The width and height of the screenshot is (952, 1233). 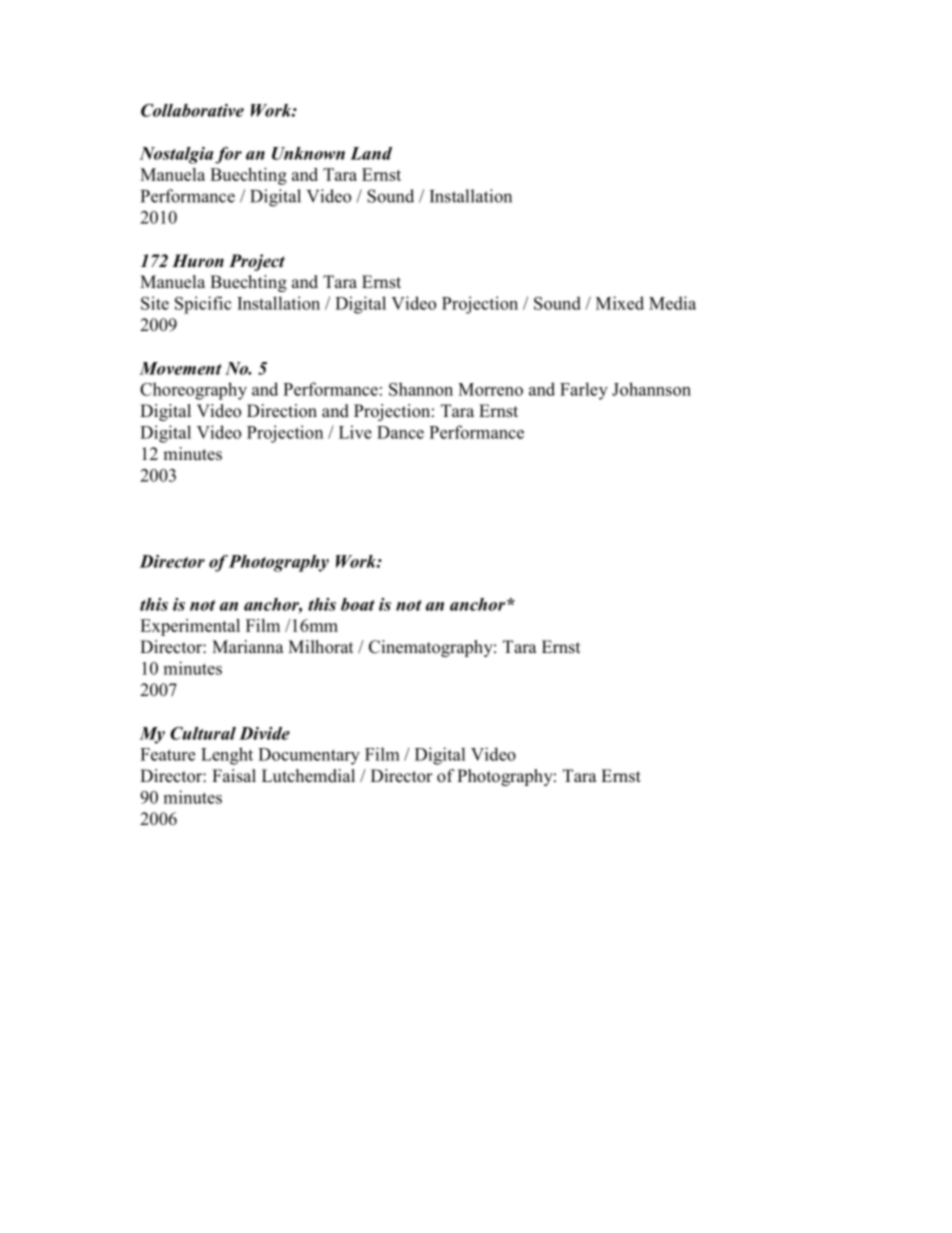 I want to click on Mixed, so click(x=620, y=303).
